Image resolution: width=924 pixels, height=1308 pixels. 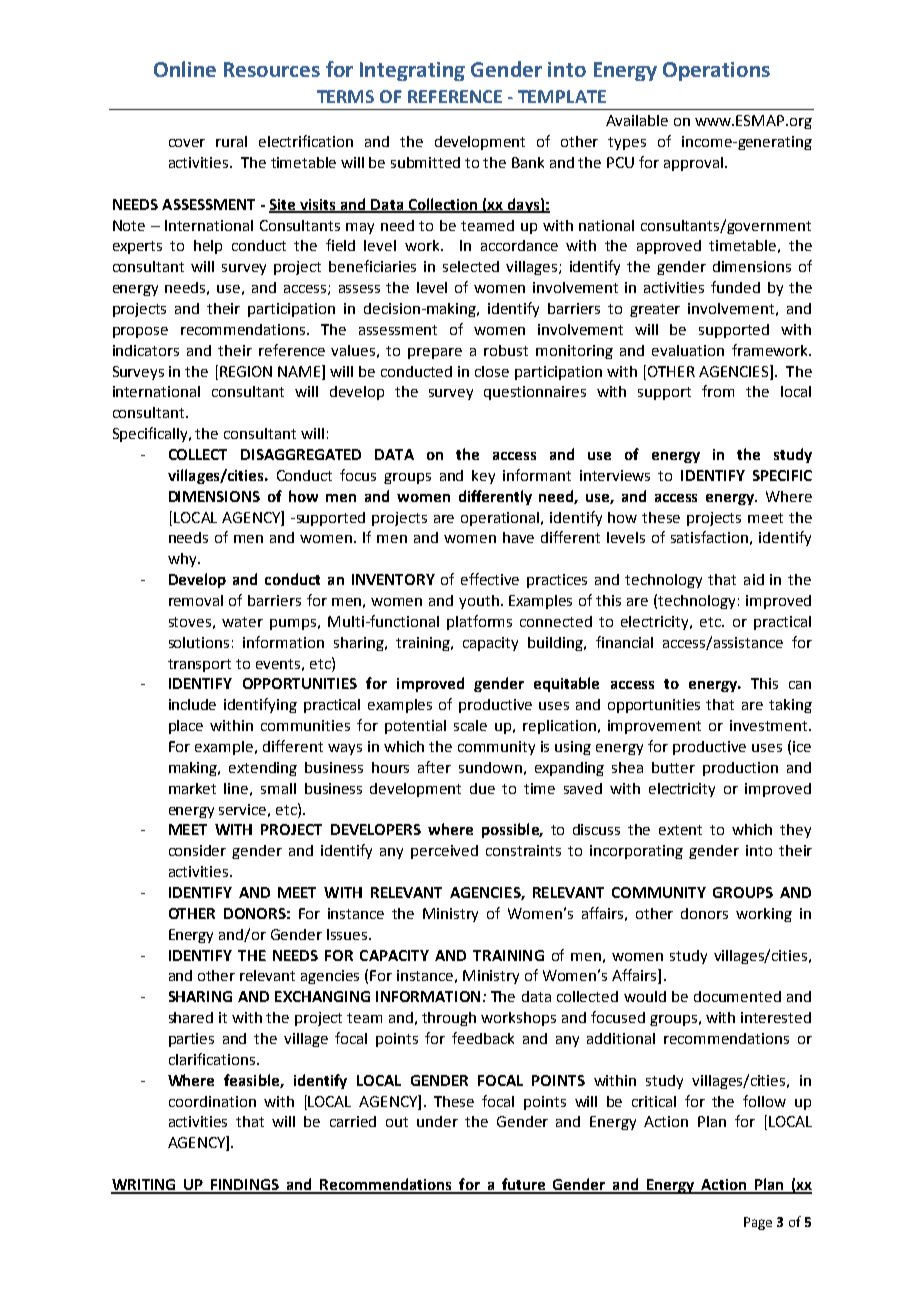 I want to click on solutions, so click(x=199, y=642).
